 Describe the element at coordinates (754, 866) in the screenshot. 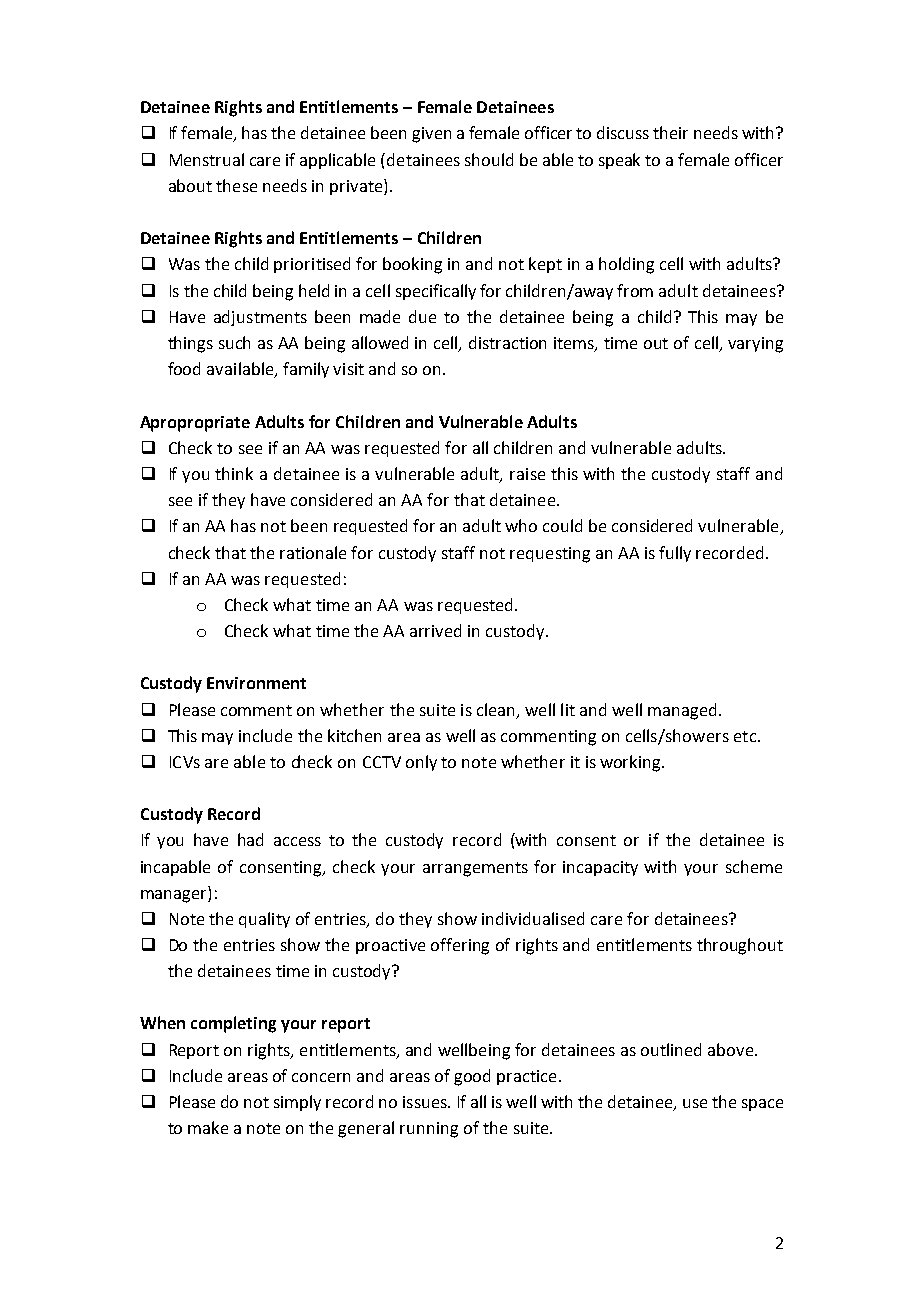

I see `scheme` at that location.
